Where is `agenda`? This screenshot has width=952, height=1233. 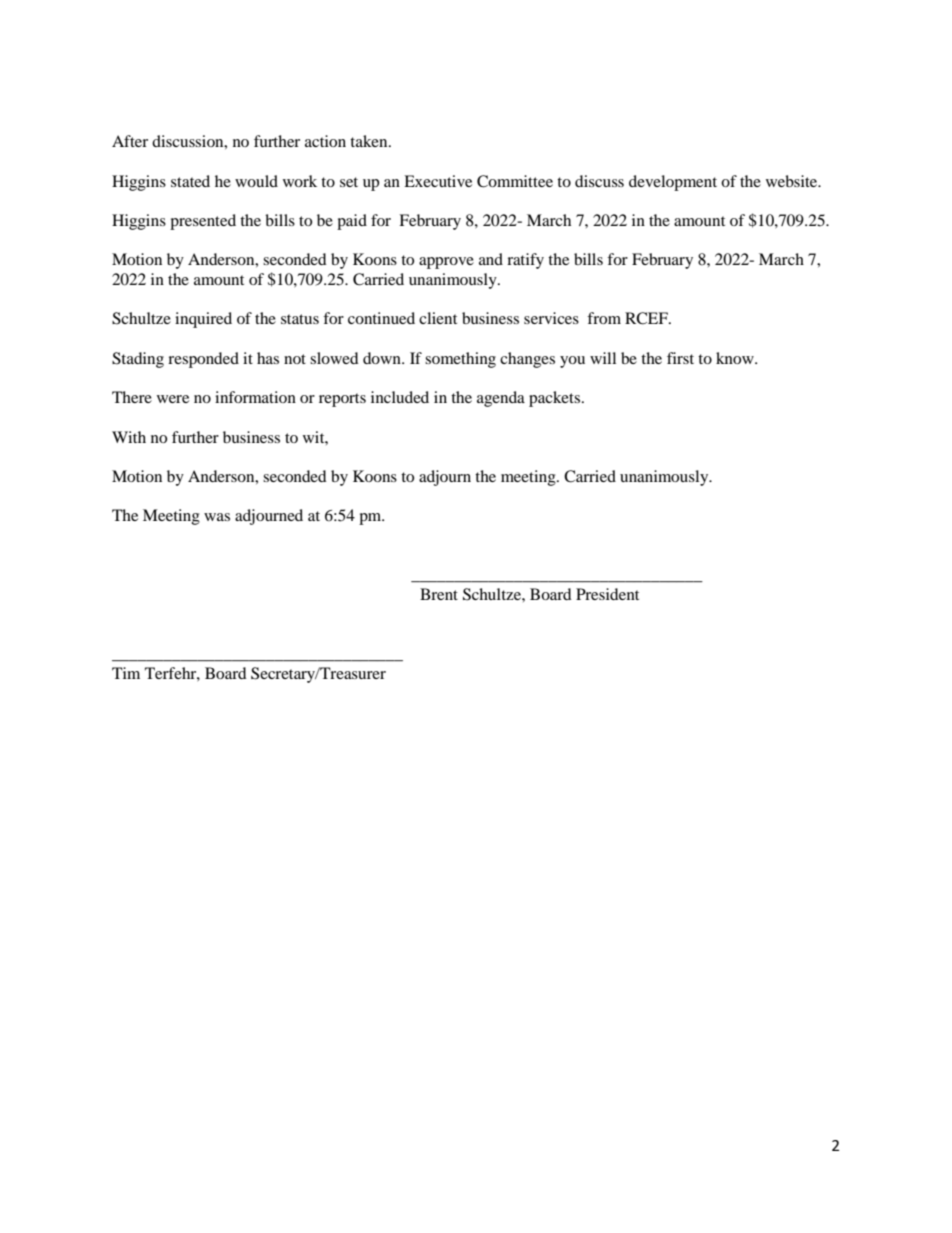
agenda is located at coordinates (501, 399).
